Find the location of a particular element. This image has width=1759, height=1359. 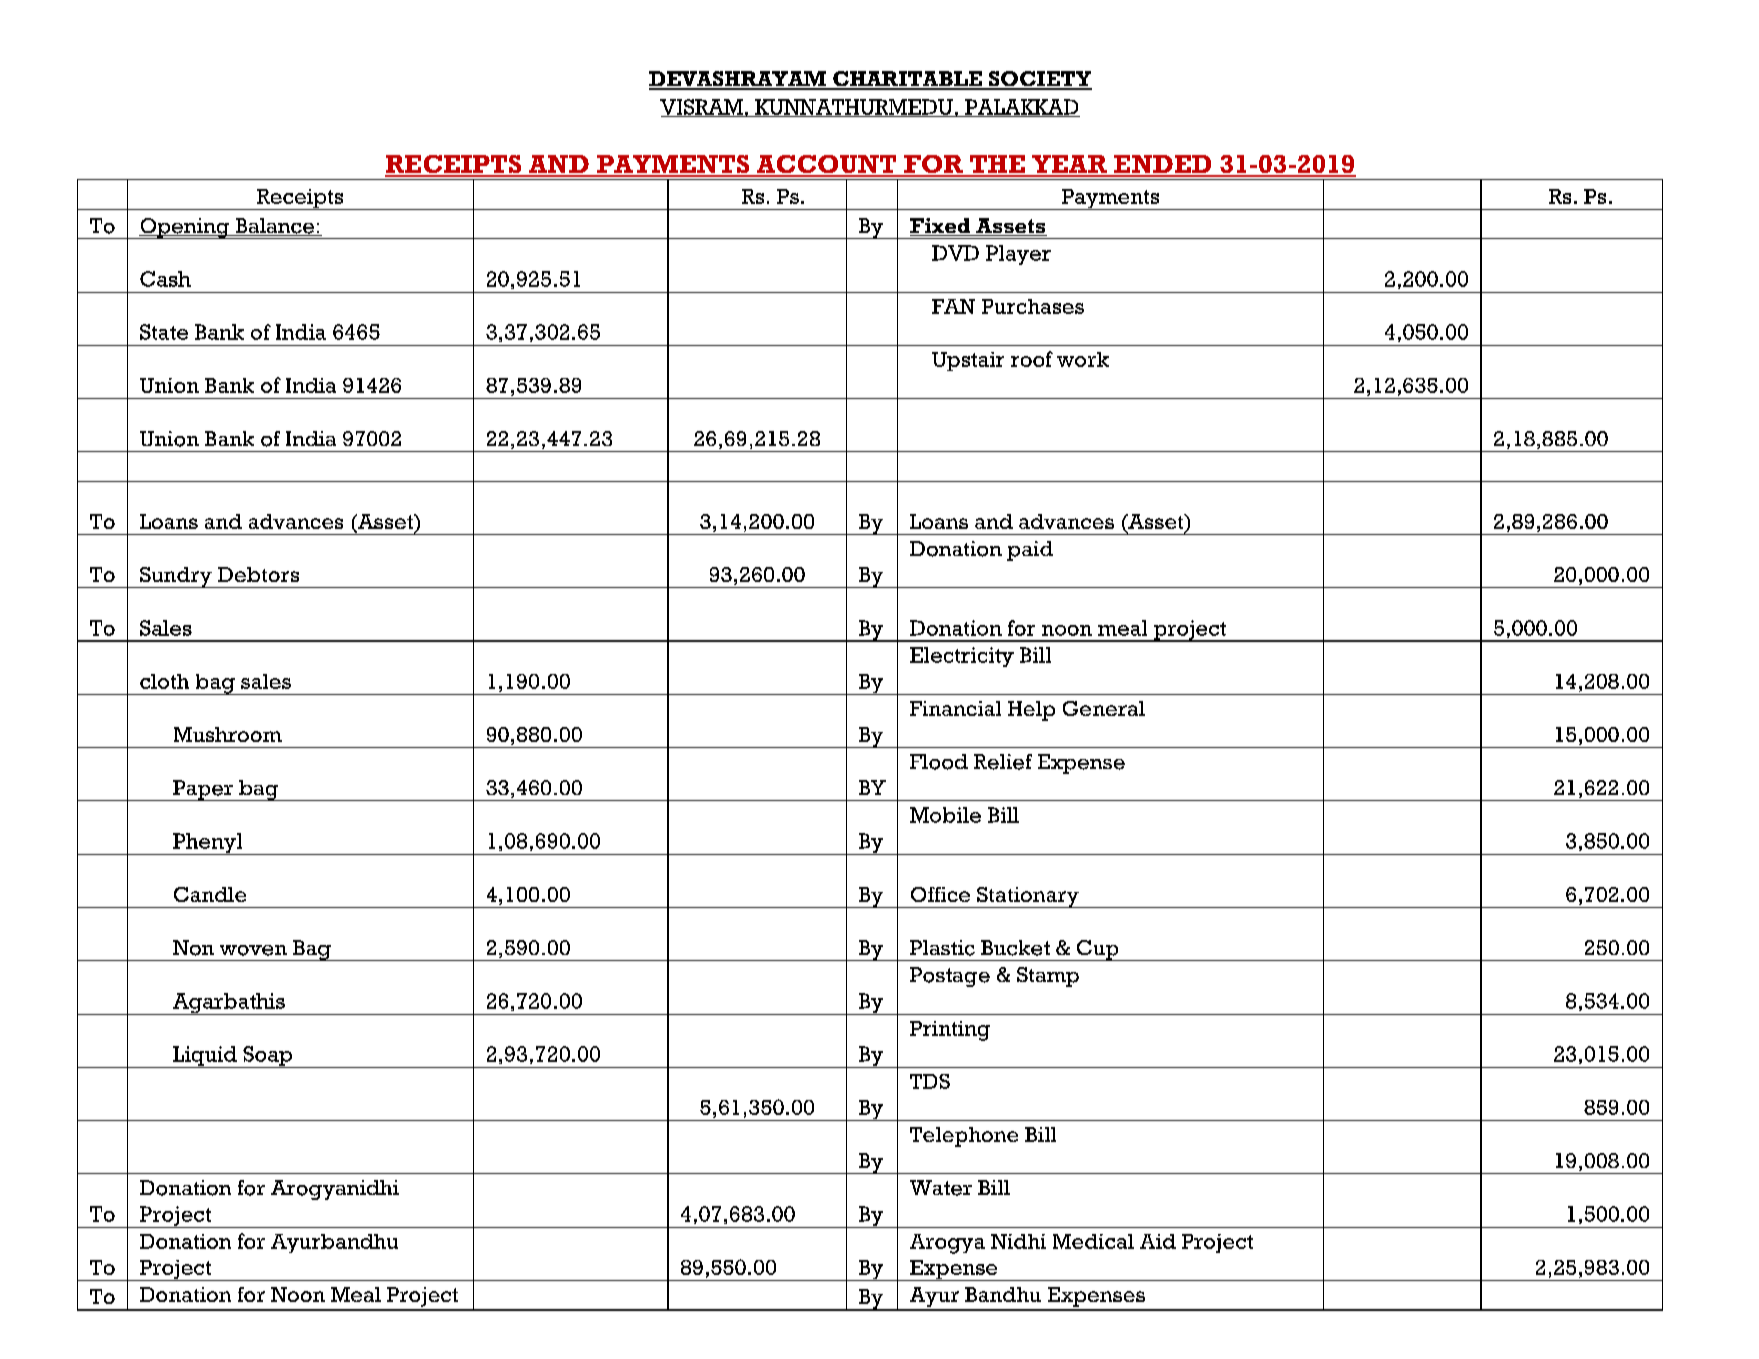

Electricity is located at coordinates (962, 657).
